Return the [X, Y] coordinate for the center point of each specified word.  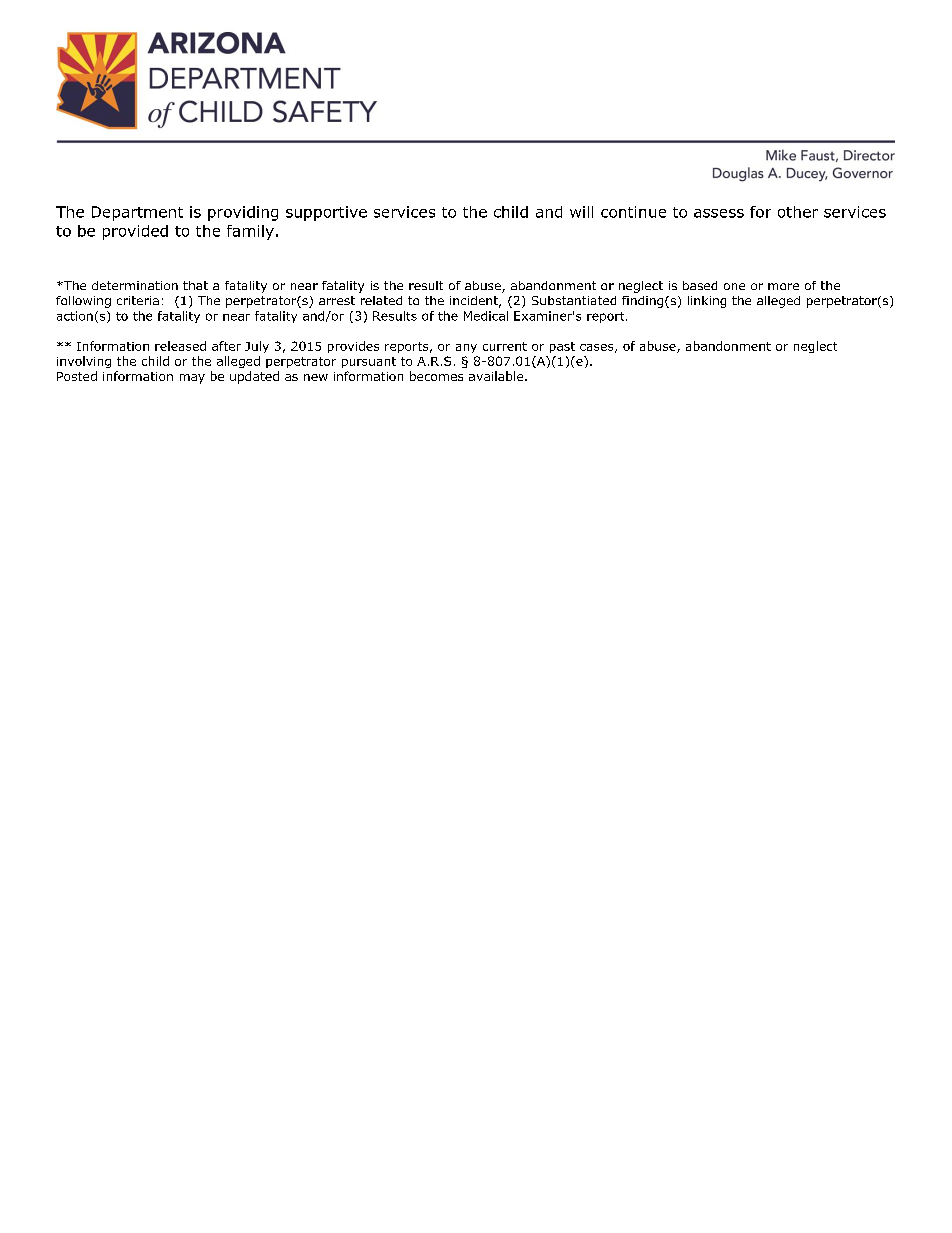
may [192, 379]
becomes [436, 376]
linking [707, 302]
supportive [326, 213]
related [381, 300]
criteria [138, 300]
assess [719, 213]
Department [137, 213]
